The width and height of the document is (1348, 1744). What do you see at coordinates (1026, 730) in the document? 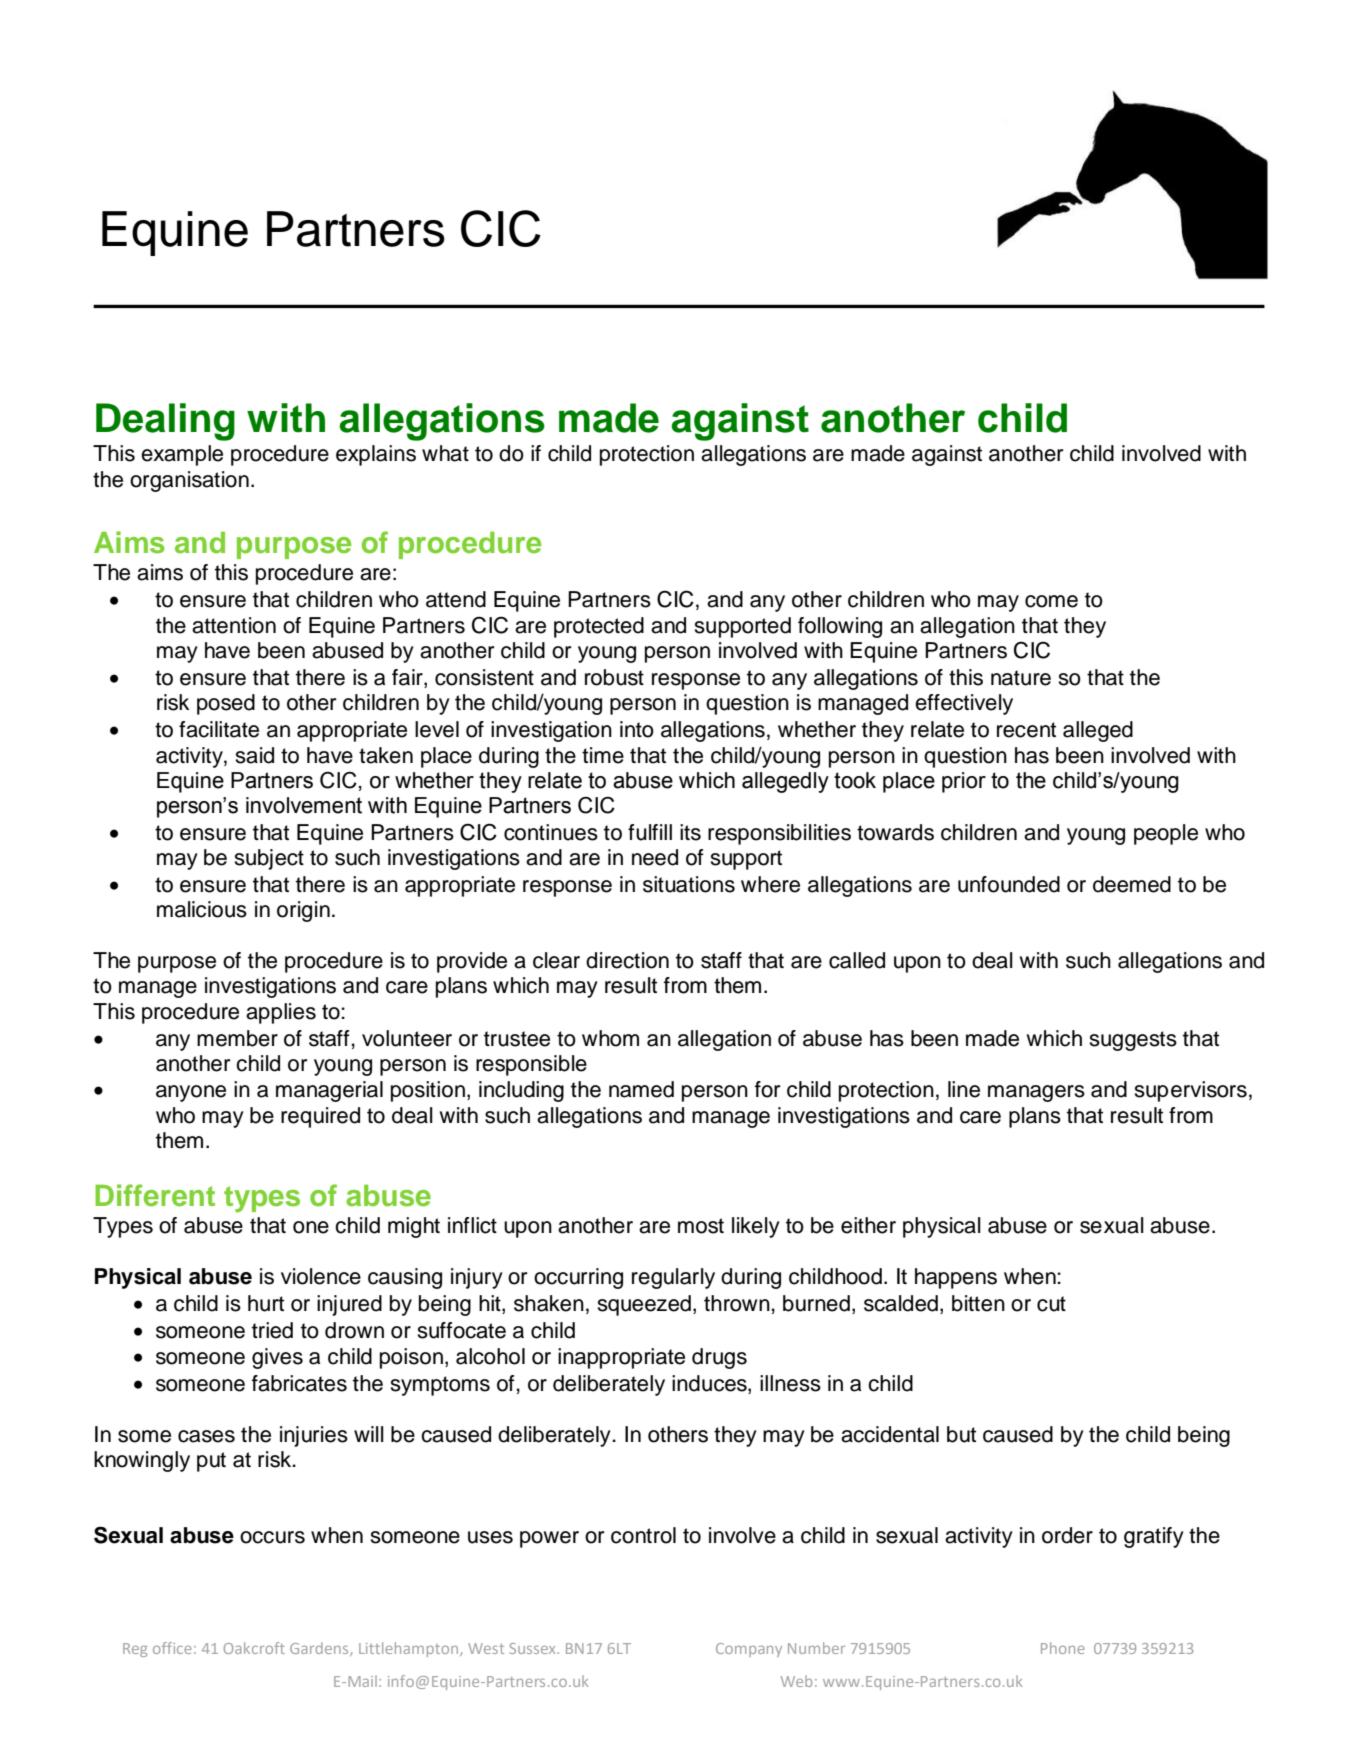
I see `recent` at bounding box center [1026, 730].
